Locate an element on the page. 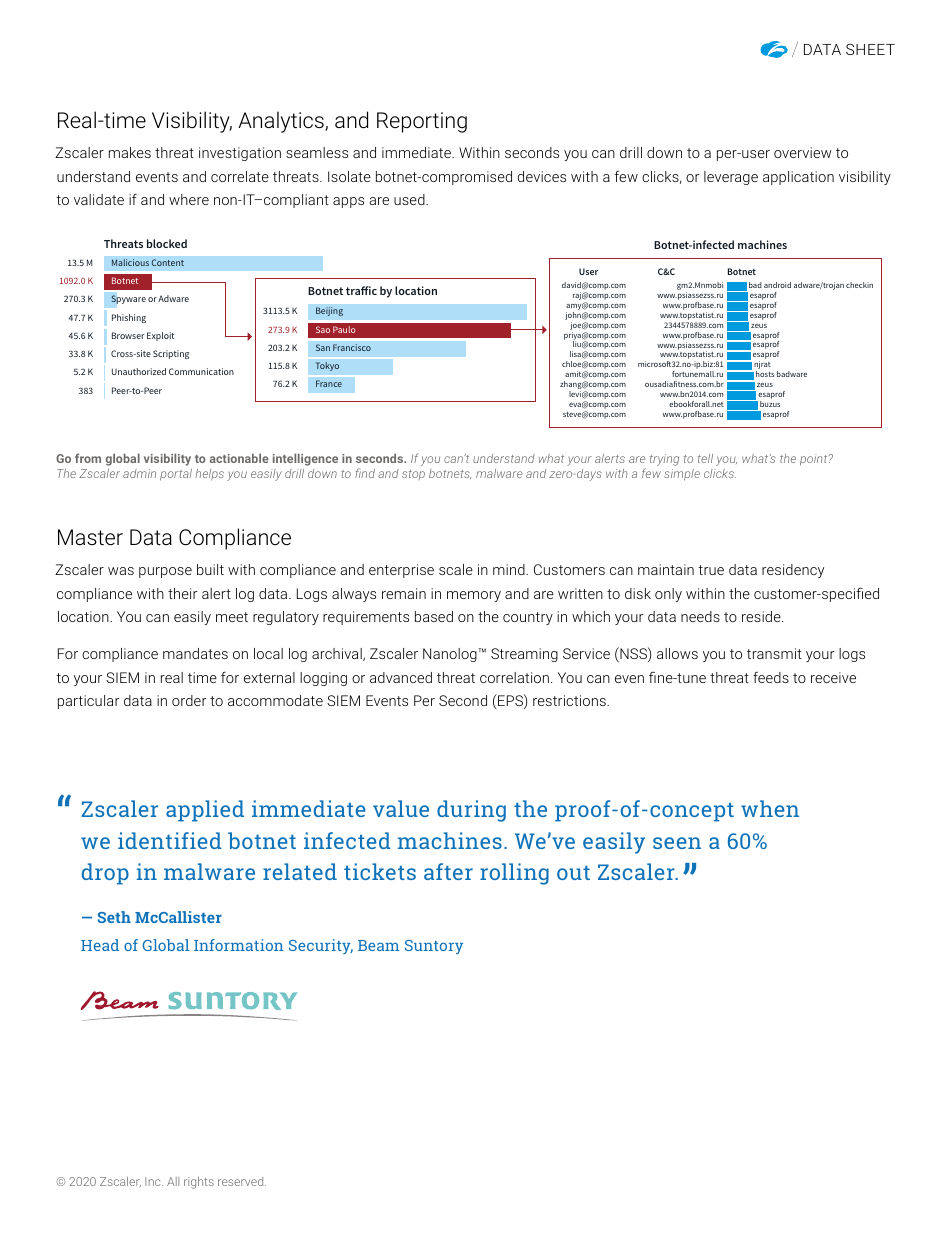 This document has width=952, height=1233. during is located at coordinates (471, 811).
